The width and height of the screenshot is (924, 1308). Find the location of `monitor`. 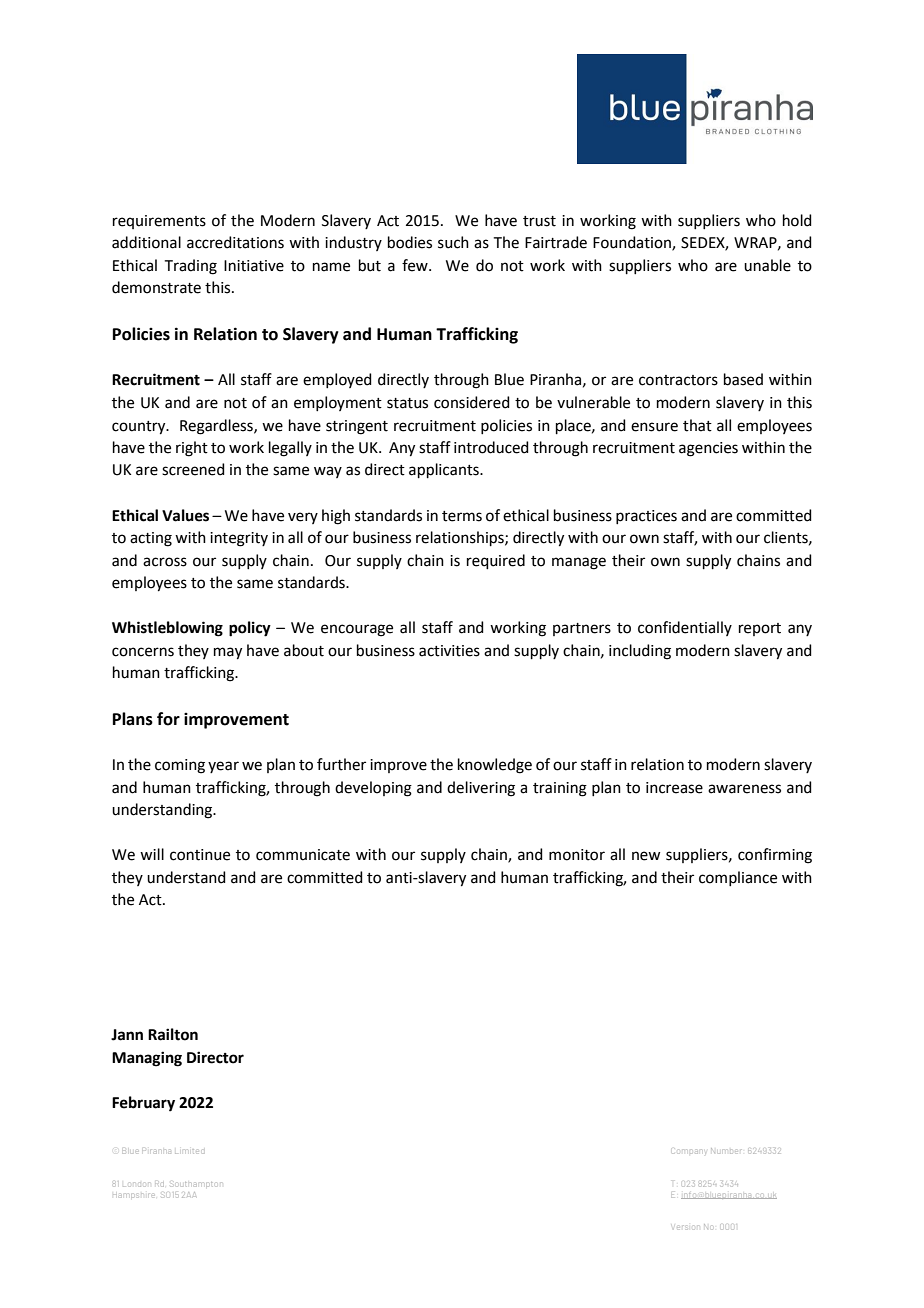

monitor is located at coordinates (577, 855).
